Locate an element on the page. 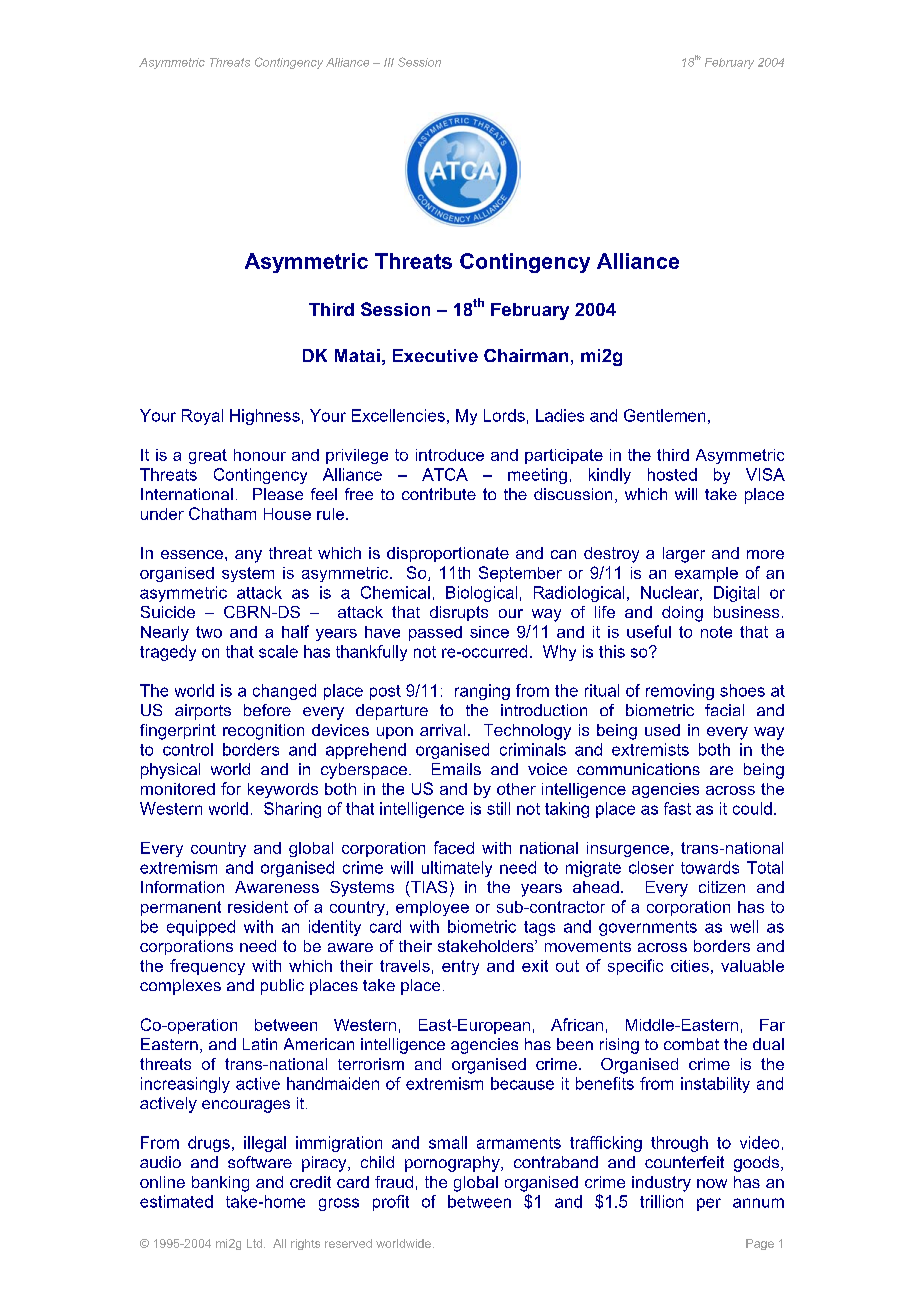 The image size is (924, 1308). pornography is located at coordinates (453, 1164).
